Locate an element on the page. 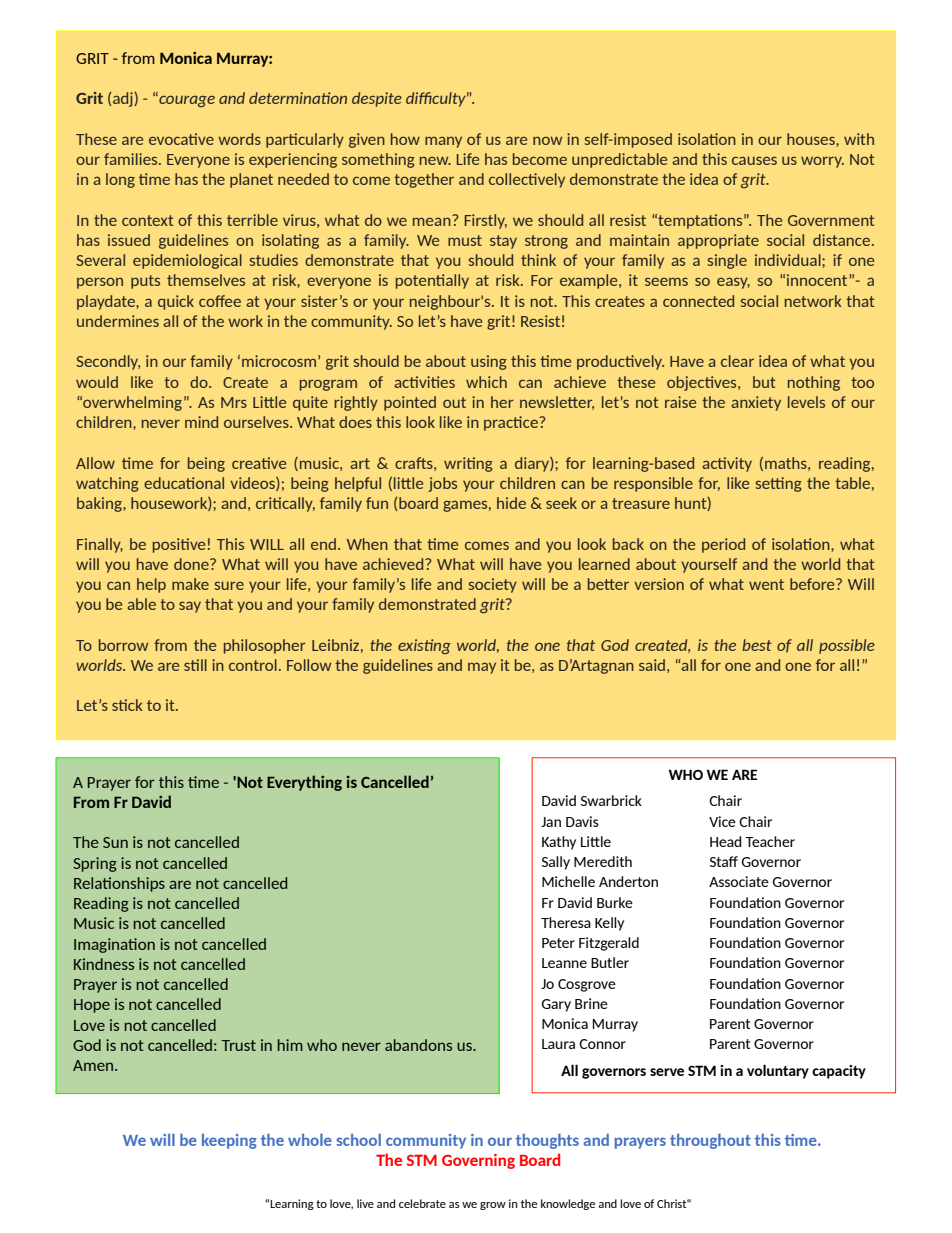 This image has width=952, height=1233. causes is located at coordinates (754, 160).
